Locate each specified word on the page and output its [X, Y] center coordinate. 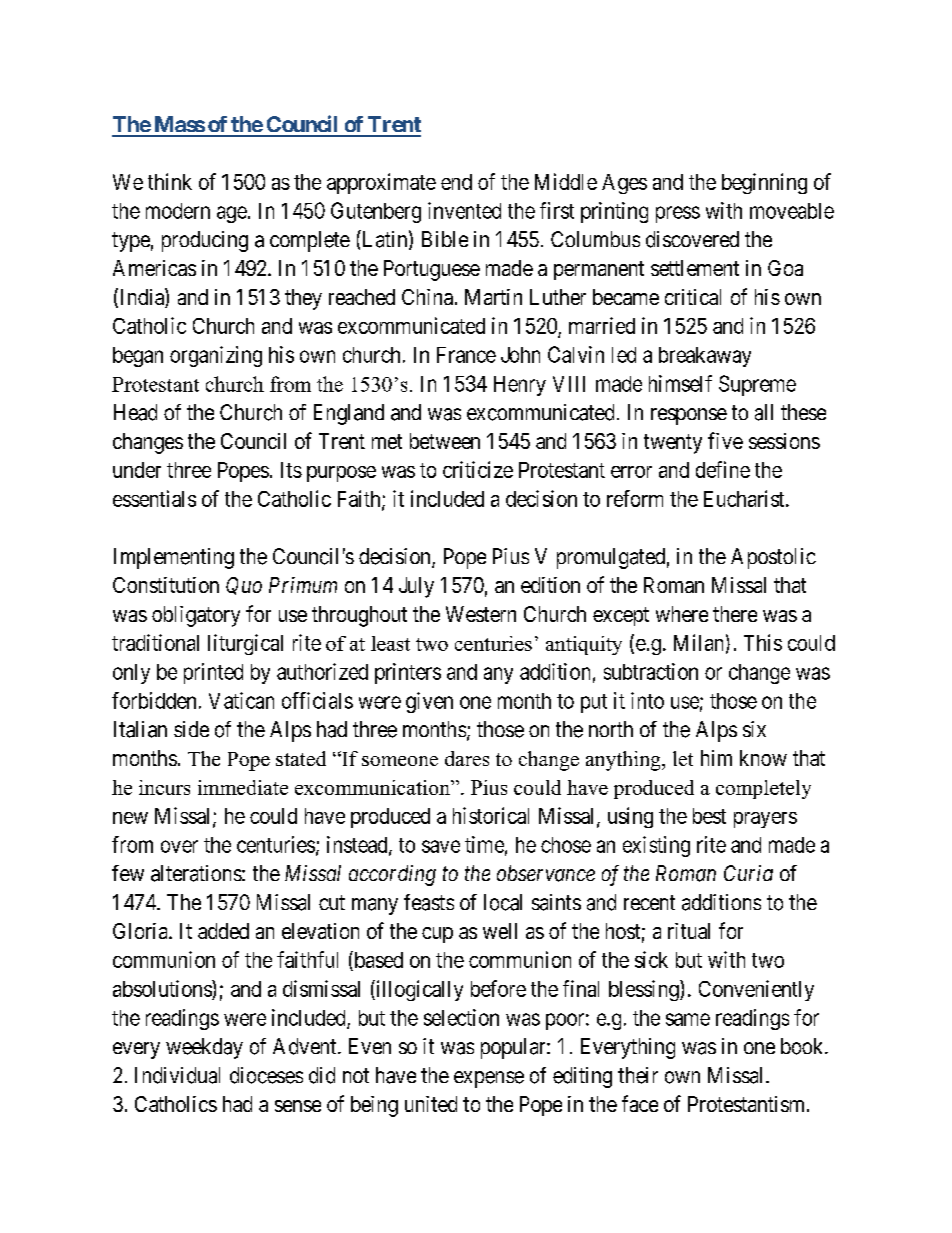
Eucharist [745, 498]
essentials [154, 498]
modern [178, 211]
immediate [243, 787]
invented [464, 210]
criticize [478, 469]
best [709, 816]
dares [467, 758]
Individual [177, 1075]
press [678, 214]
